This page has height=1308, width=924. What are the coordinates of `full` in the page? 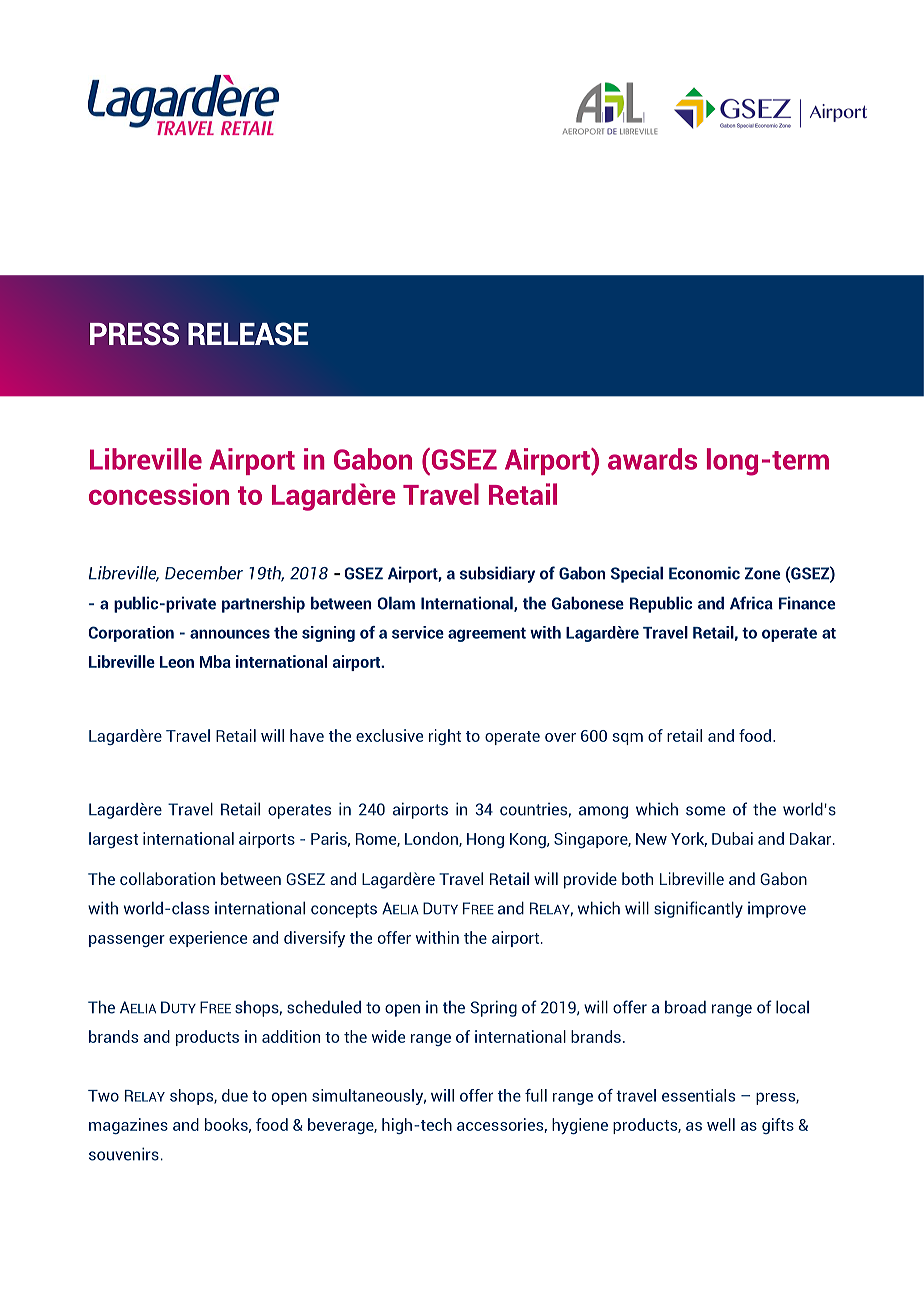 It's located at (536, 1095).
